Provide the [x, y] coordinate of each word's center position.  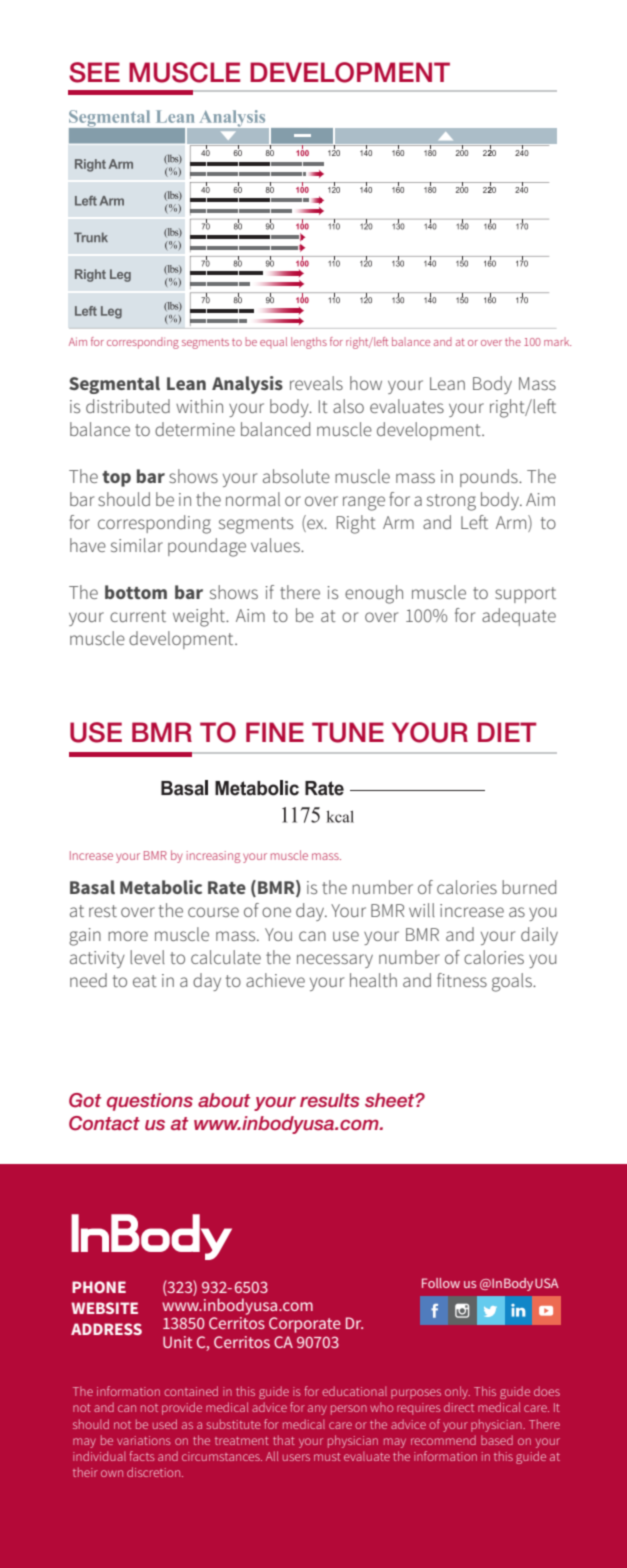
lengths [309, 343]
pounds [490, 478]
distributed [128, 406]
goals [513, 982]
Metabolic [161, 887]
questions [150, 1102]
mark [557, 341]
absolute [296, 476]
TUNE [348, 732]
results [330, 1100]
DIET [507, 732]
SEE [94, 72]
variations [144, 1440]
